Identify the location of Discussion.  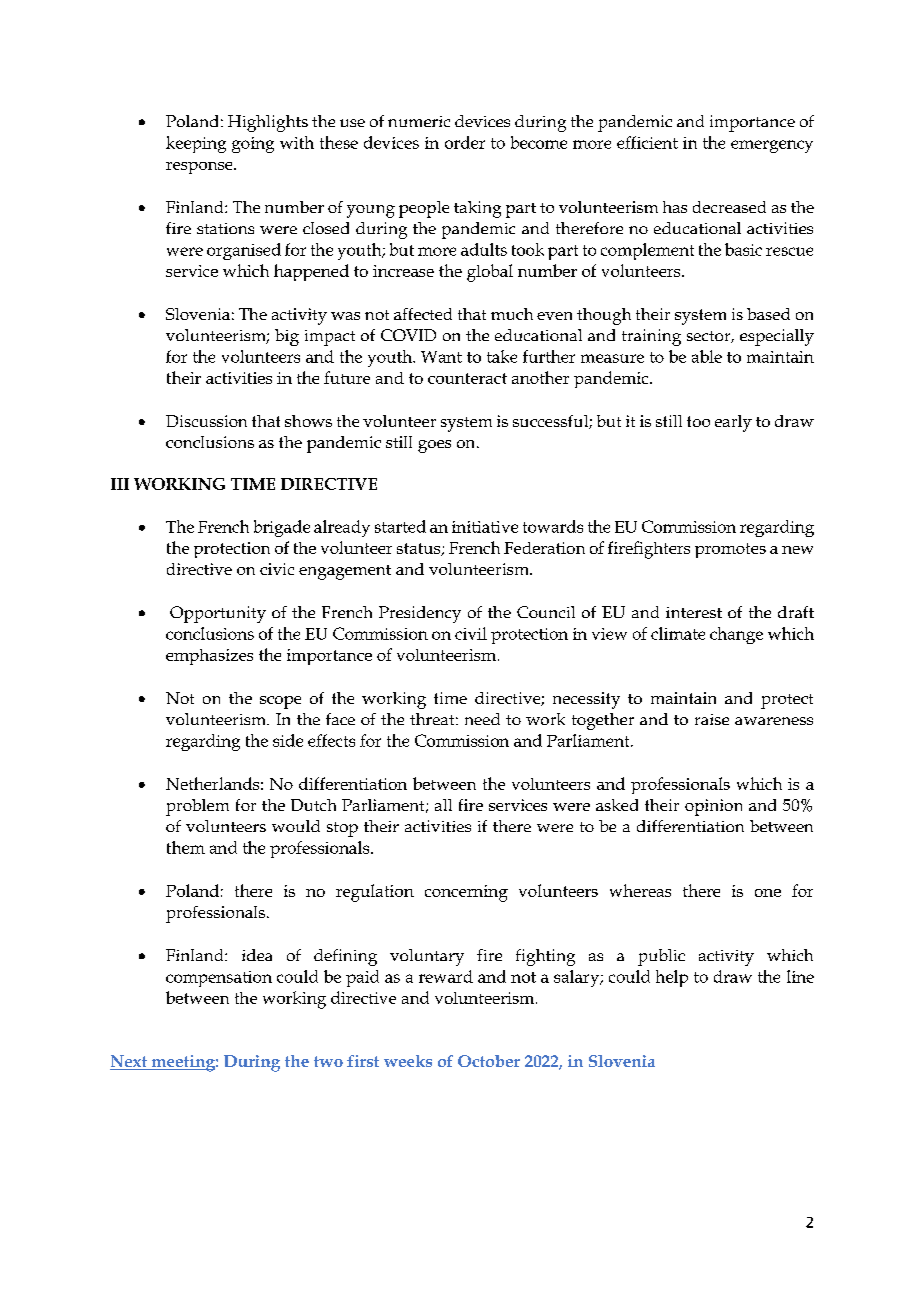
(206, 421).
